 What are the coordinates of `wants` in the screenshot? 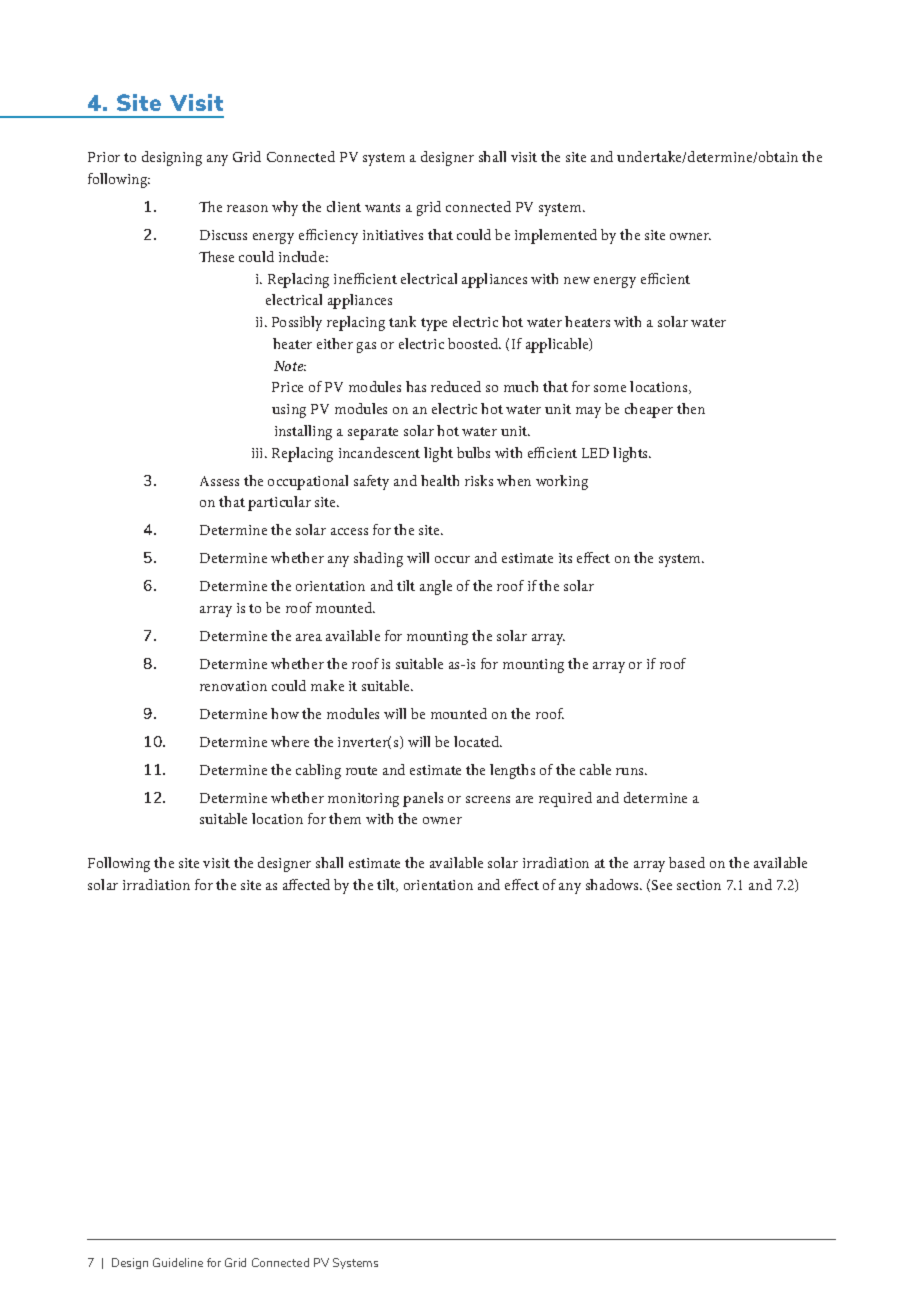 It's located at (382, 207).
